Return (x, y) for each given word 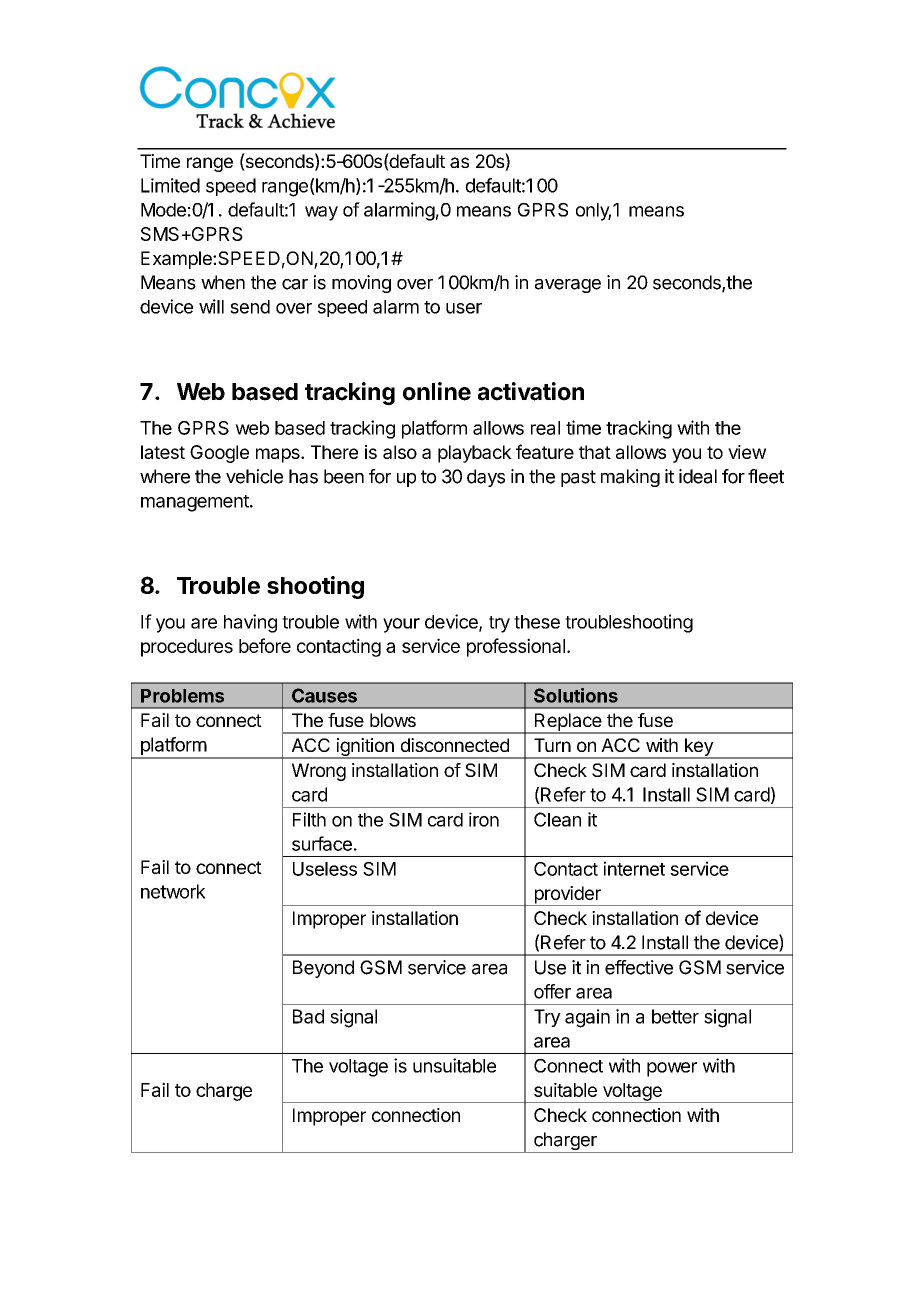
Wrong (319, 772)
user (464, 308)
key (698, 748)
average (568, 286)
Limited (170, 185)
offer (552, 991)
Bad (308, 1016)
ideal (698, 476)
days (486, 478)
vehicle (254, 476)
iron (484, 819)
